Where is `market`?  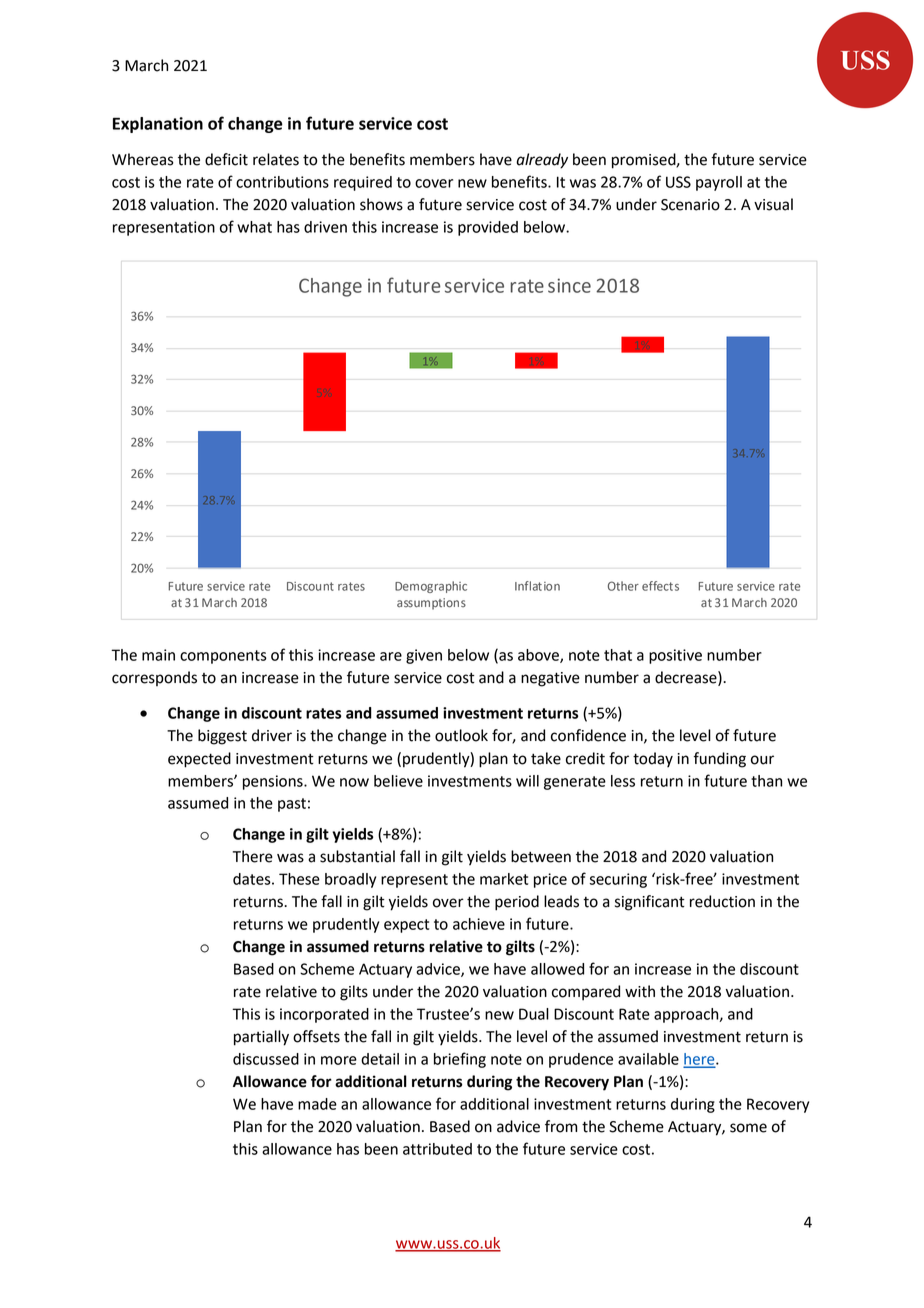 market is located at coordinates (504, 879).
